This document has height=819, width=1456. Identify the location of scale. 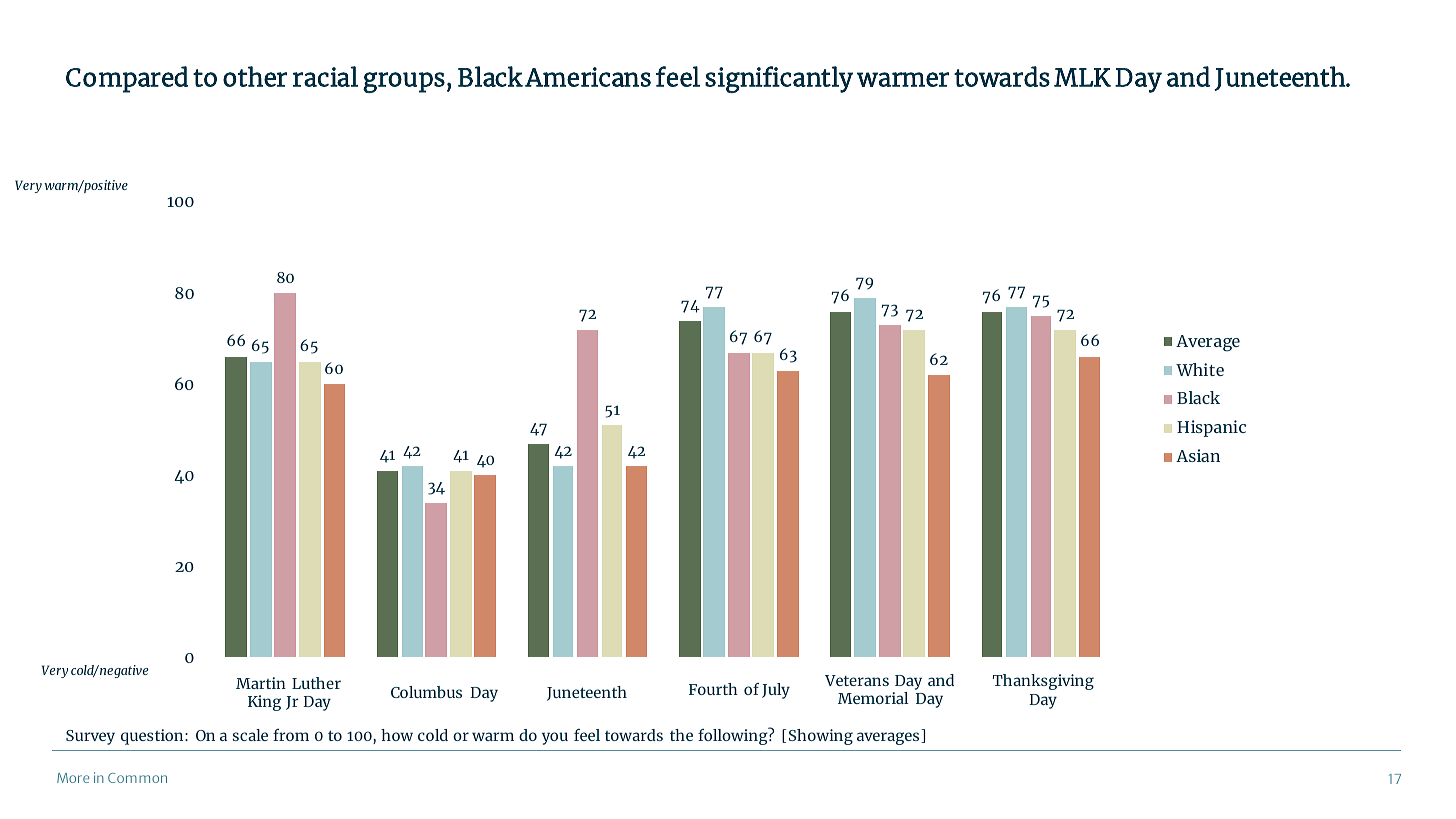
(250, 735).
